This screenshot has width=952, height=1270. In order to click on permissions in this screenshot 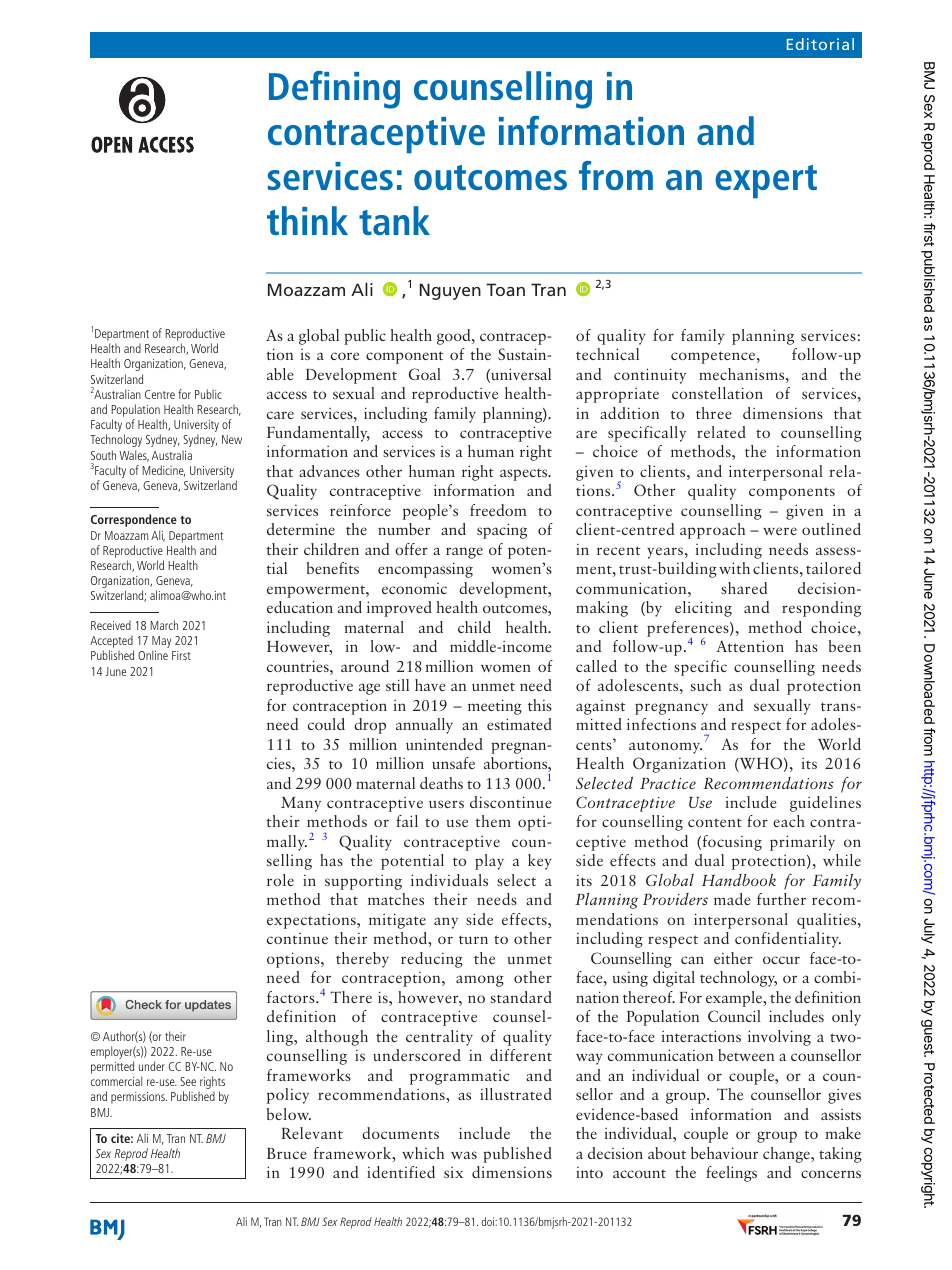, I will do `click(139, 1098)`.
